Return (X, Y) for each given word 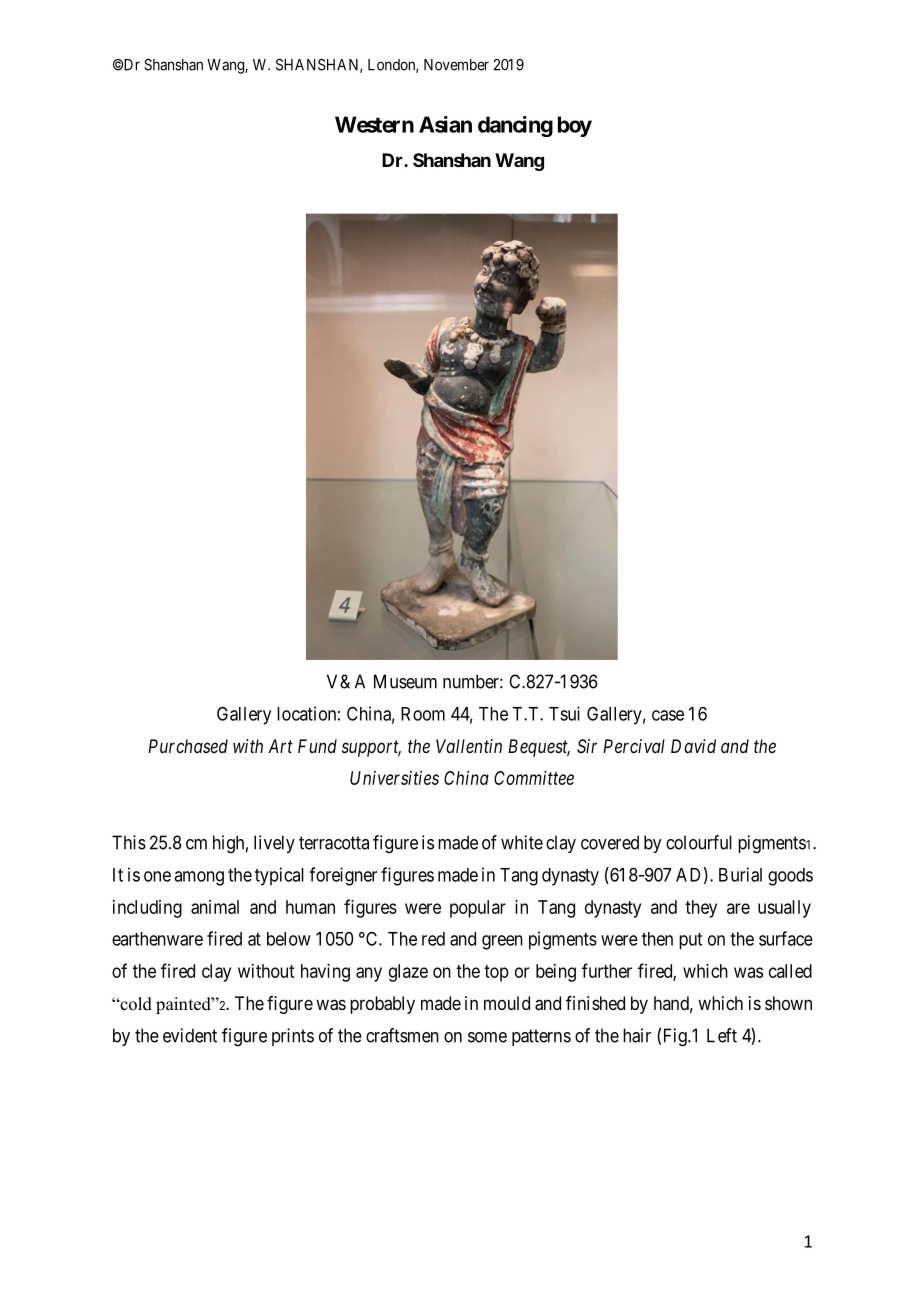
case (668, 715)
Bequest (539, 748)
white (522, 842)
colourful (699, 842)
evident (190, 1035)
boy (575, 126)
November (456, 65)
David (693, 746)
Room (423, 714)
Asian (445, 124)
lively (274, 844)
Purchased (188, 746)
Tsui (564, 713)
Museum (405, 681)
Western (374, 124)
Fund (317, 746)
